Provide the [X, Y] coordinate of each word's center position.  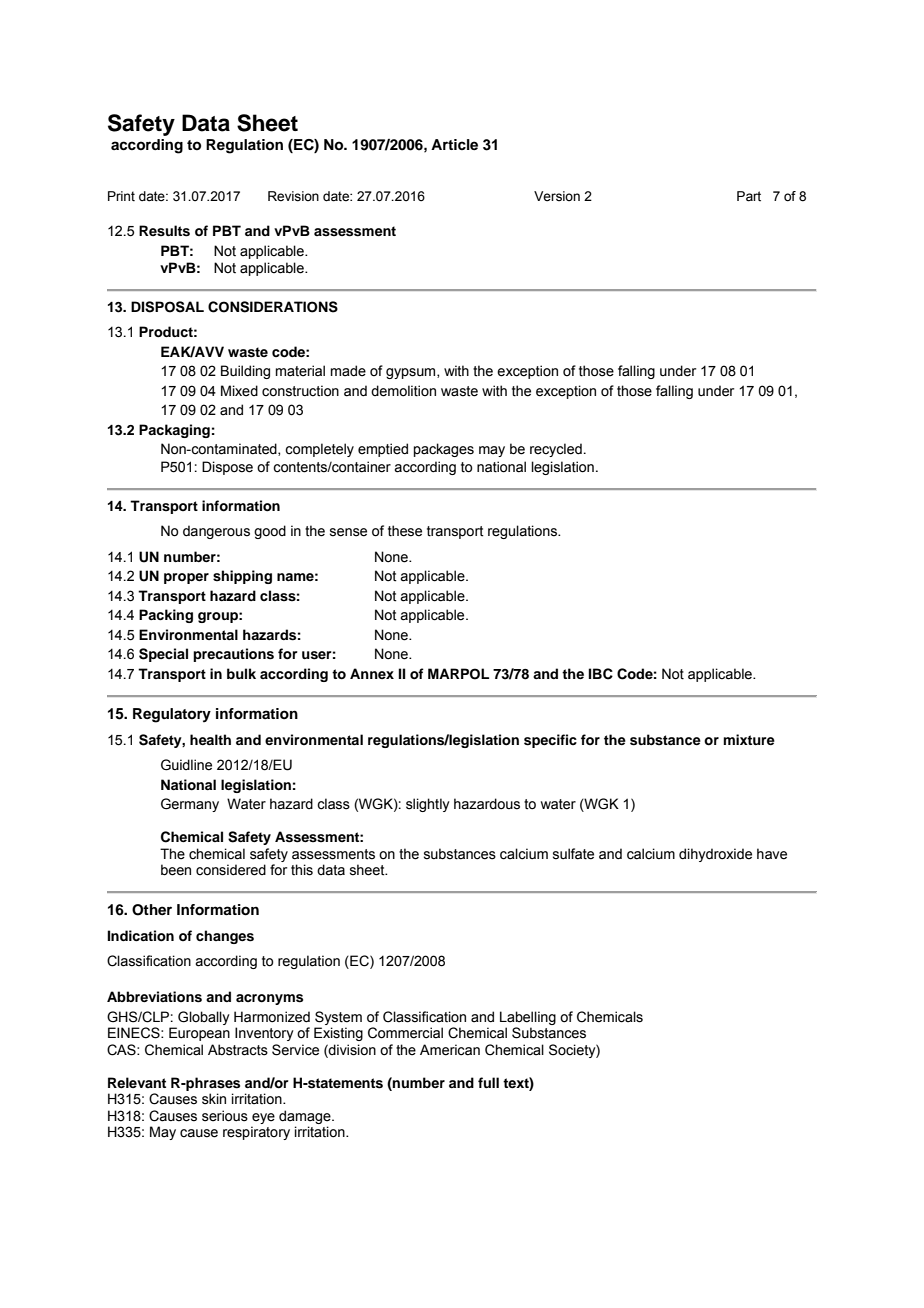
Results [164, 231]
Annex [372, 673]
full [488, 1082]
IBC [600, 674]
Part [749, 196]
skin [214, 1099]
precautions [233, 655]
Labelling [528, 1018]
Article [454, 144]
